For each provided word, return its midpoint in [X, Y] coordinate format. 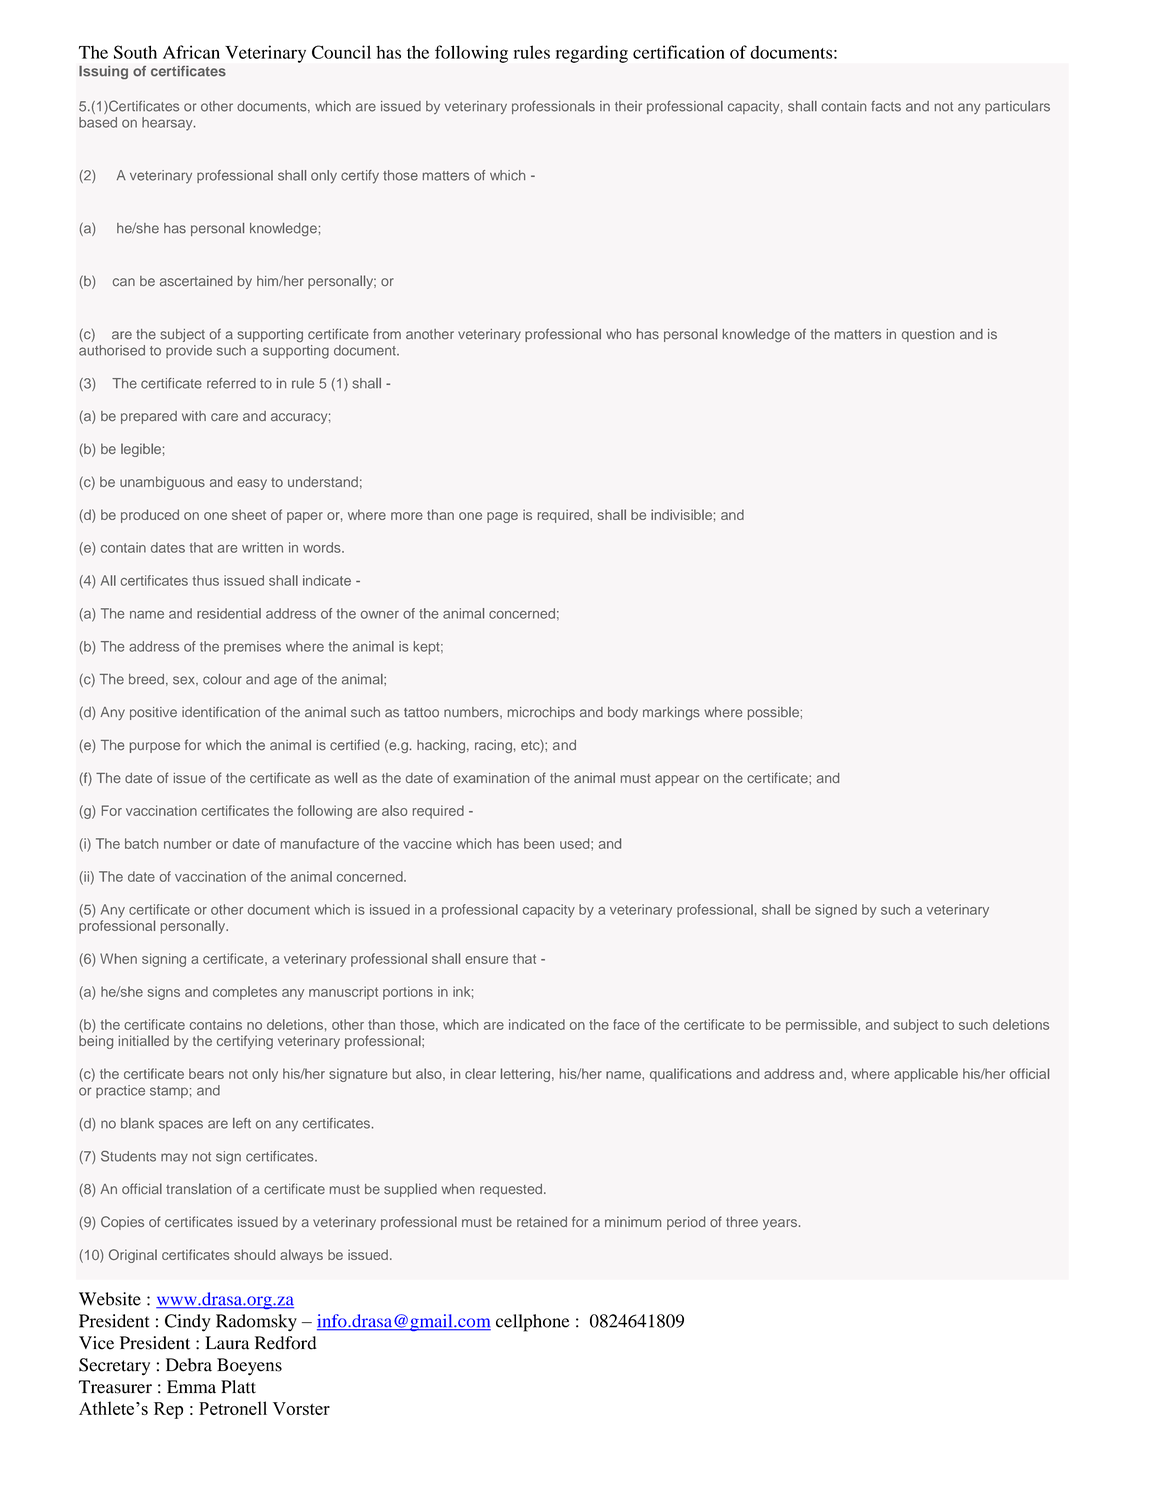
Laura [227, 1343]
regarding [592, 54]
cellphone [533, 1323]
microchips [541, 713]
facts [886, 106]
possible [773, 713]
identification [221, 712]
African [191, 52]
